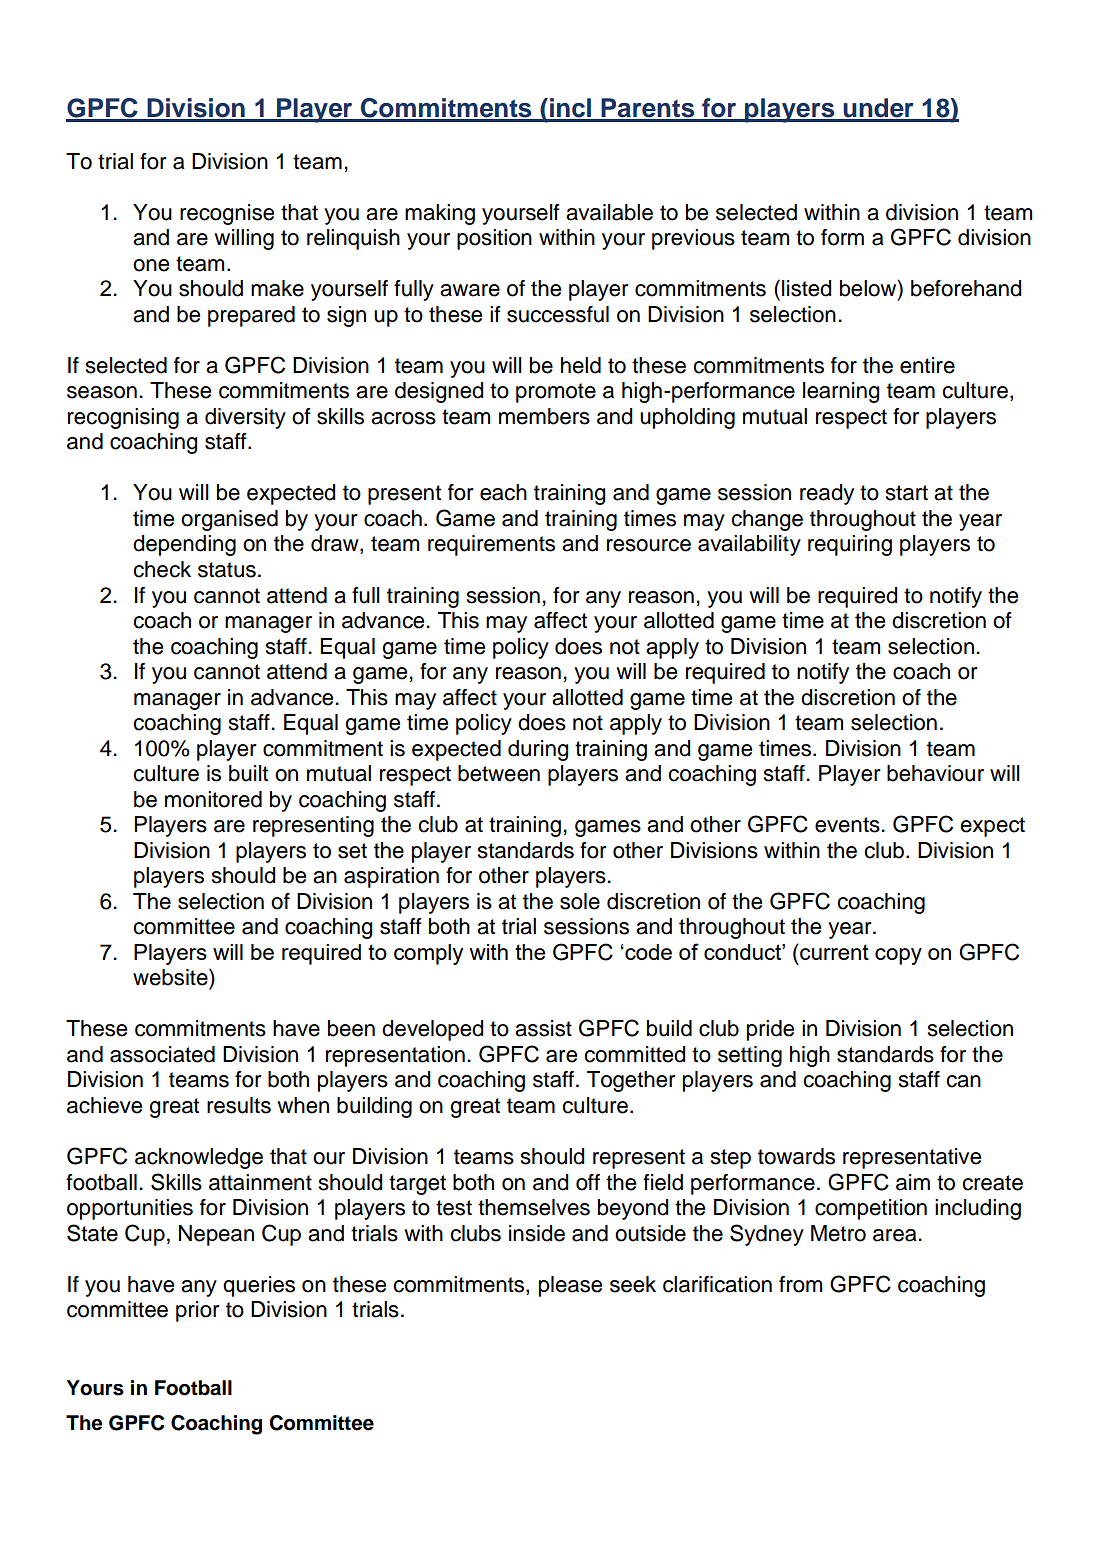  Describe the element at coordinates (494, 239) in the document. I see `position` at that location.
